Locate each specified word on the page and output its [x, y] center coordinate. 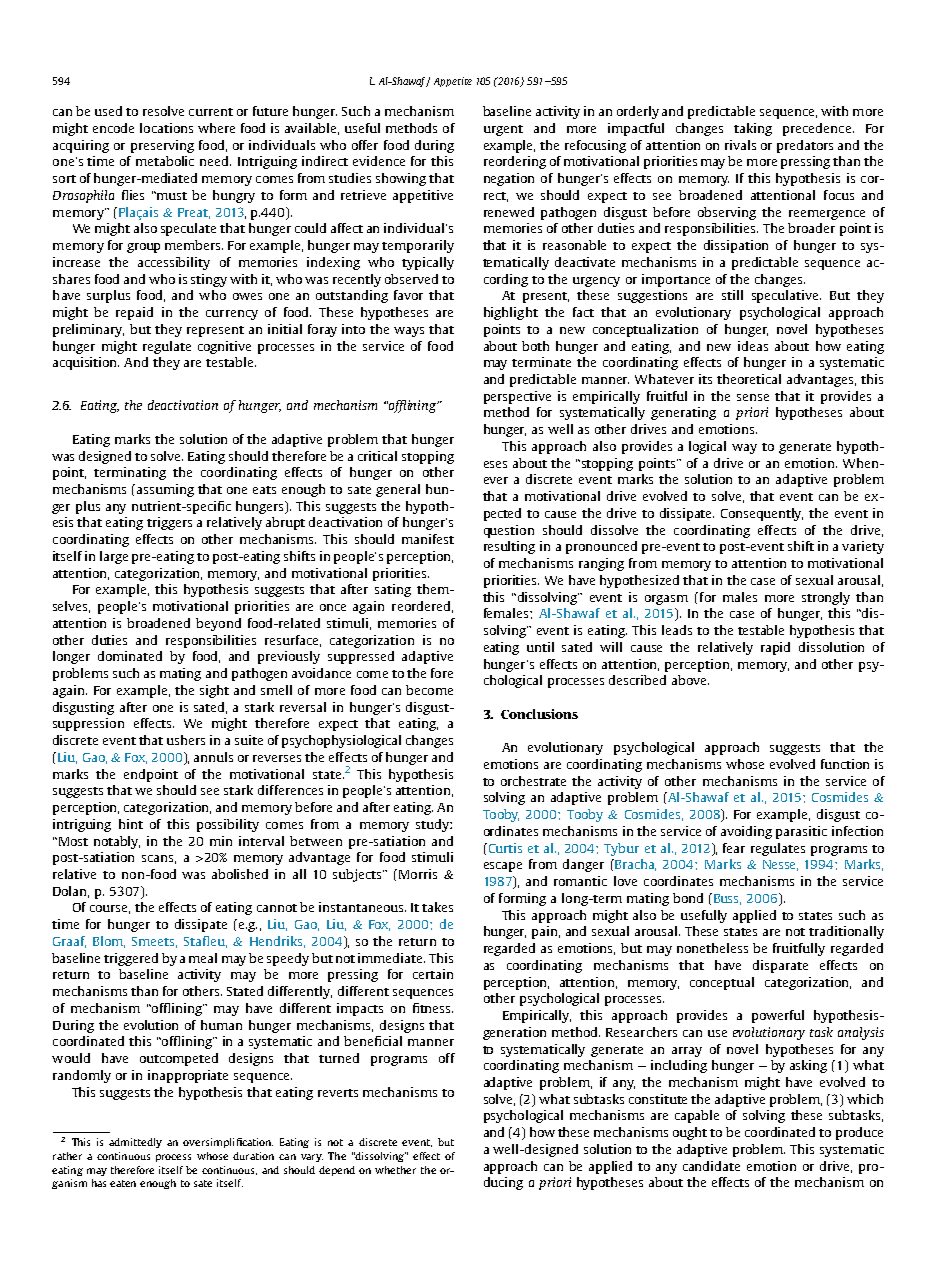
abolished [240, 874]
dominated [130, 656]
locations [166, 128]
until [540, 647]
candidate [711, 1166]
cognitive [224, 347]
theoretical [749, 379]
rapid [775, 648]
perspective [517, 397]
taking [753, 129]
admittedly [135, 1143]
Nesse [780, 865]
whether [395, 1170]
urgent [503, 130]
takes [437, 907]
